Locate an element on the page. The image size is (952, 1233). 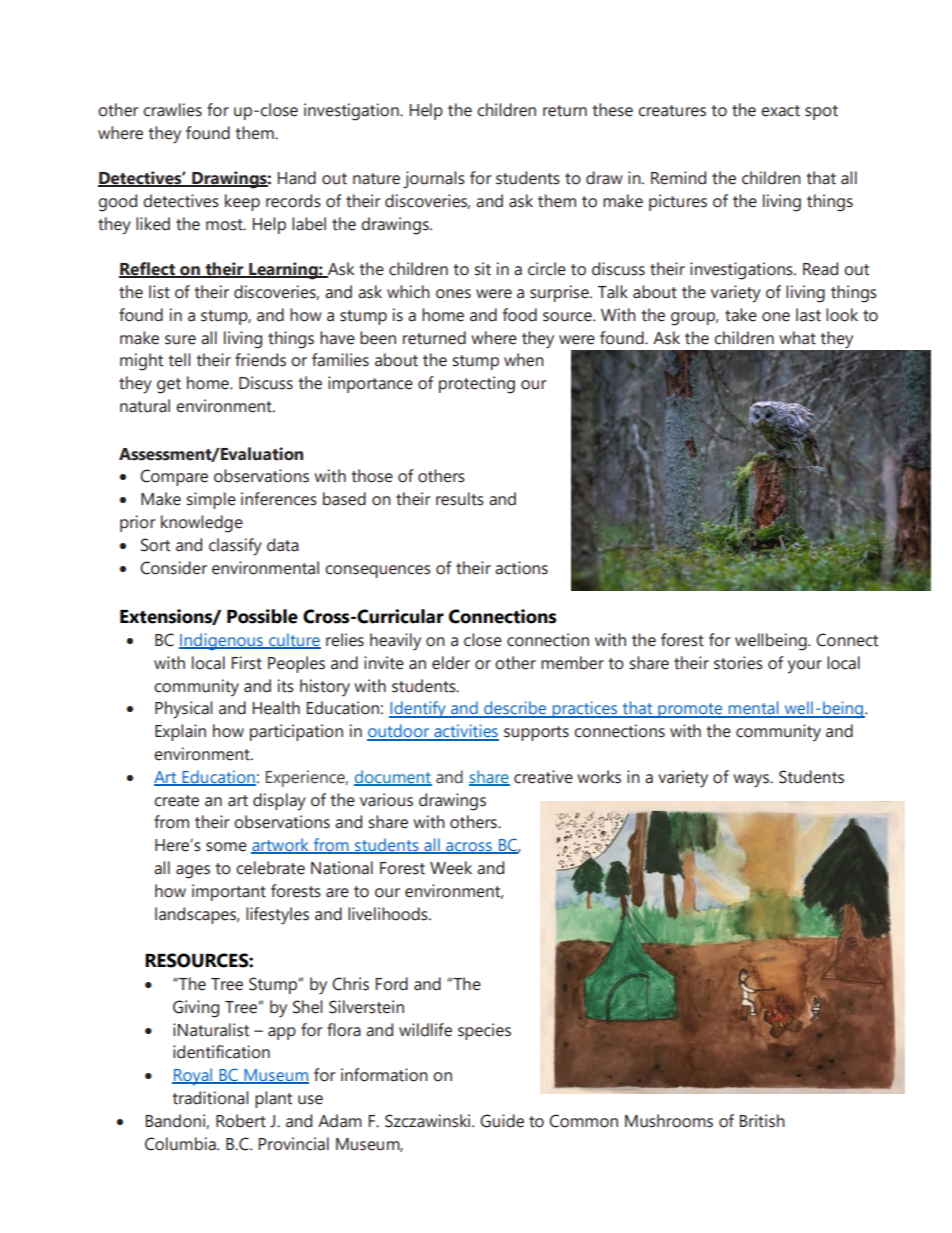
Guide is located at coordinates (502, 1121).
